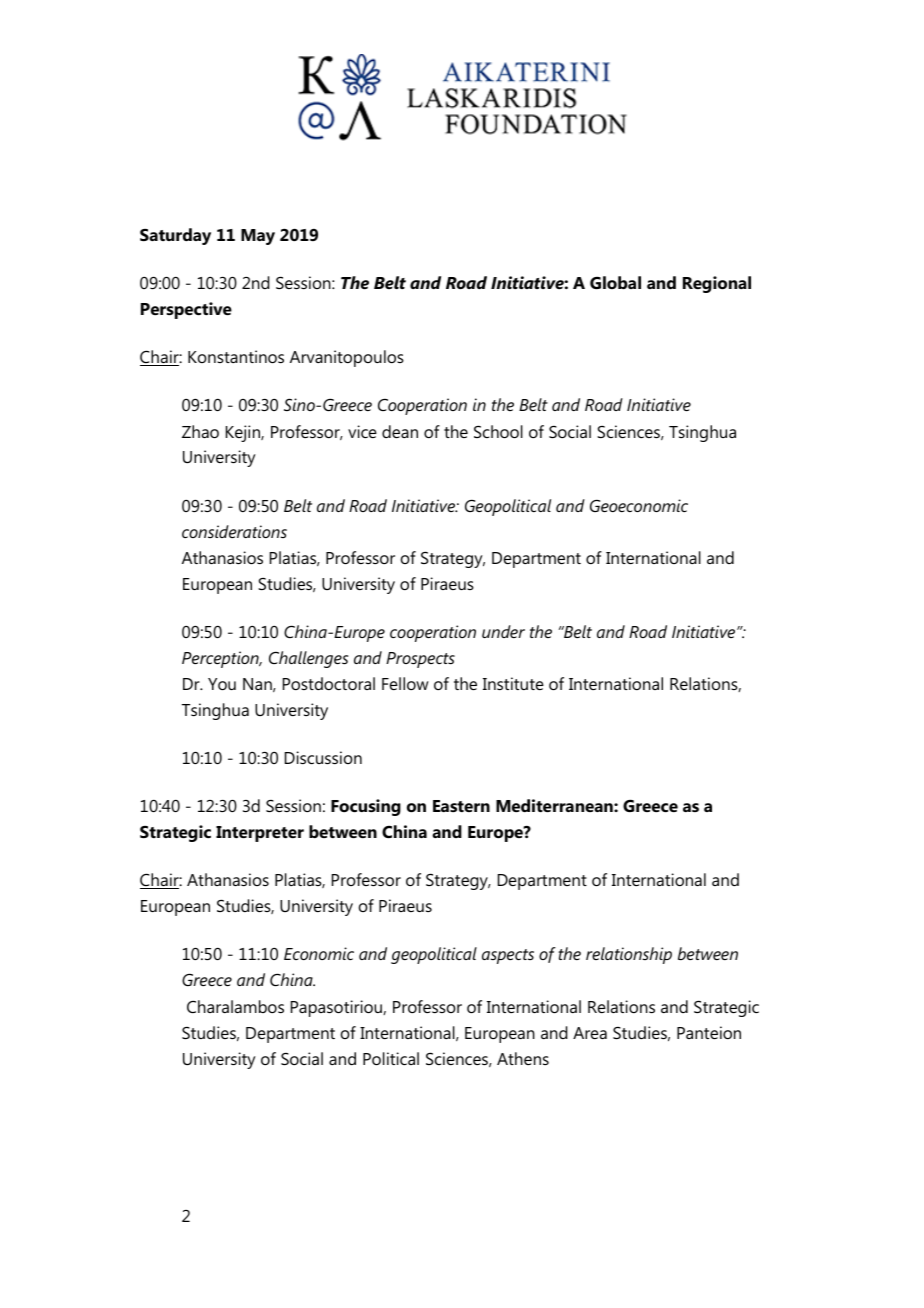 This page has width=924, height=1308. Describe the element at coordinates (513, 683) in the page. I see `Institute` at that location.
